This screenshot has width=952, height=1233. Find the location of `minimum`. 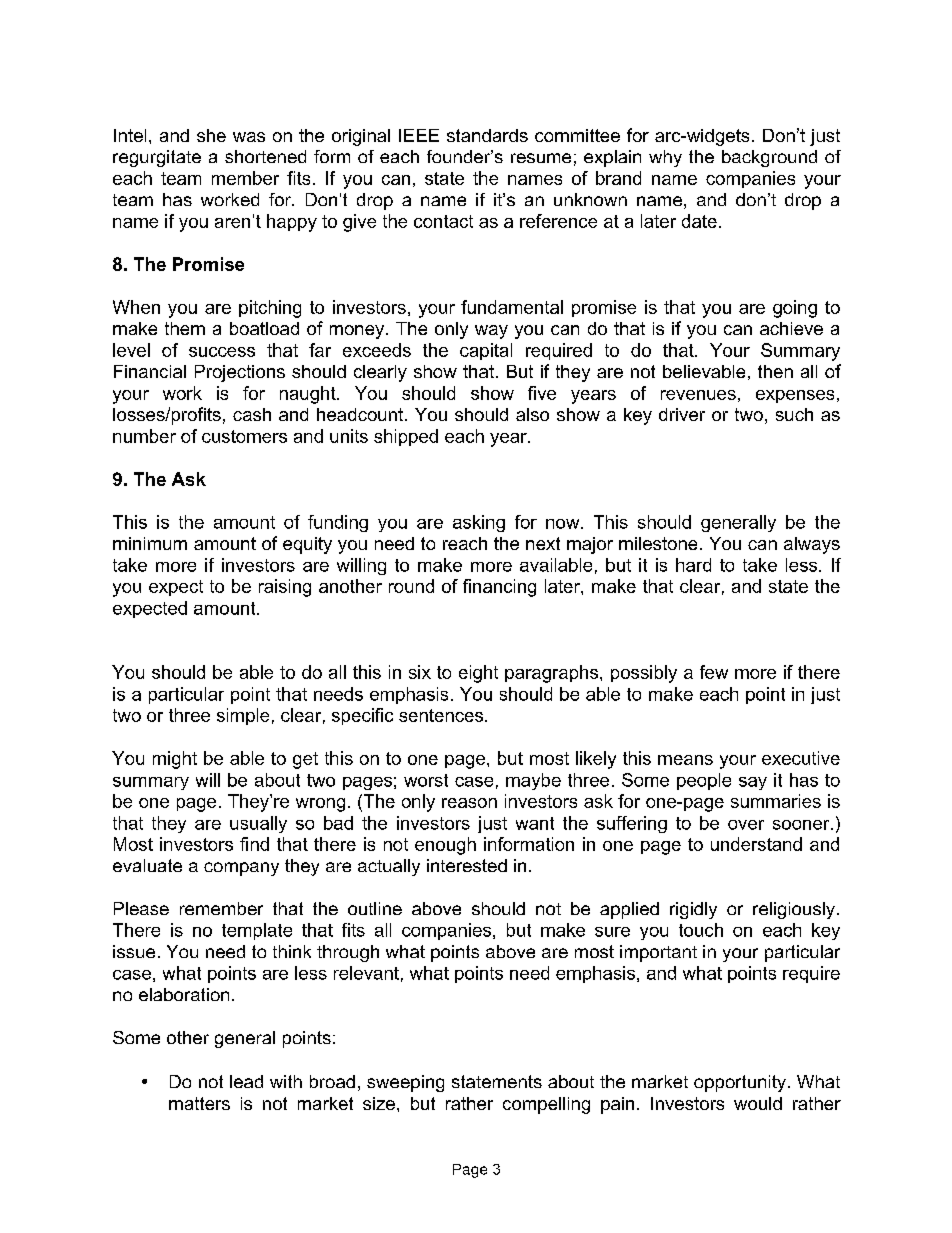

minimum is located at coordinates (150, 543).
